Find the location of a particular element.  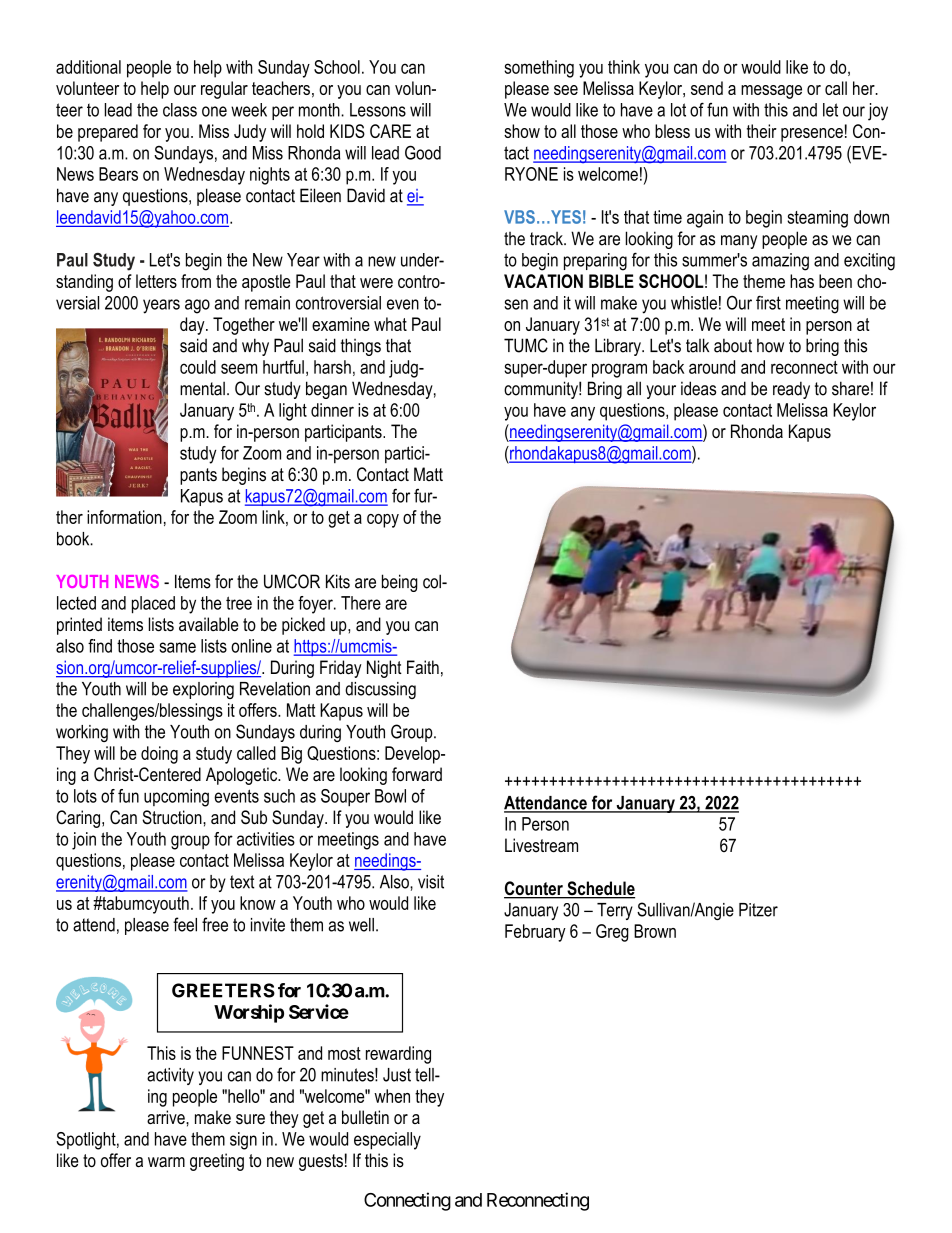

ready is located at coordinates (791, 390).
